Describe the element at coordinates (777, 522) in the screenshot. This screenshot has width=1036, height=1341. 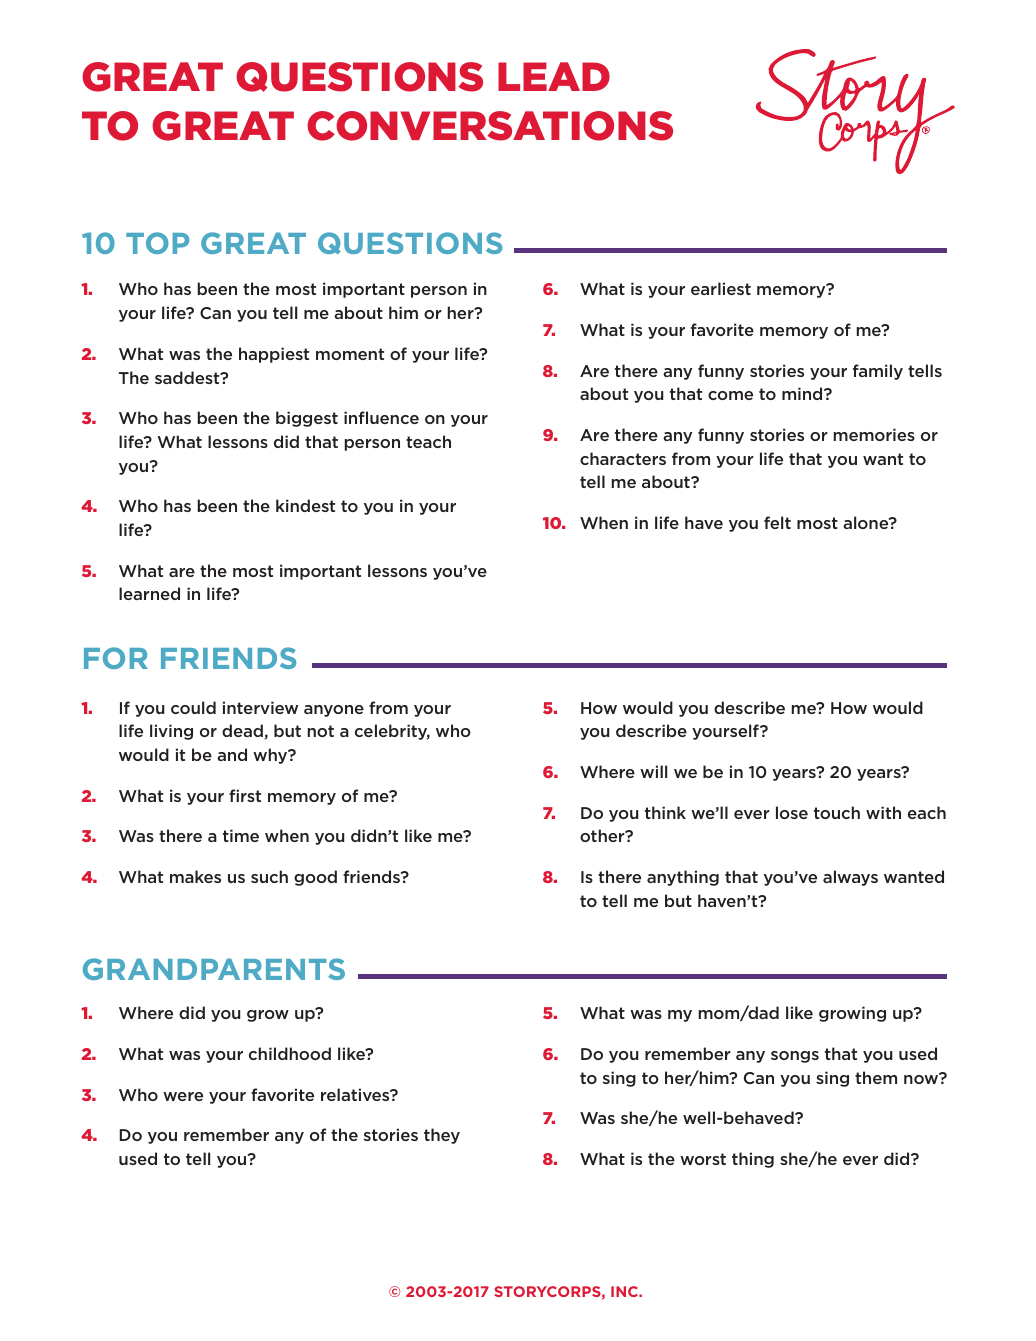
I see `felt` at that location.
